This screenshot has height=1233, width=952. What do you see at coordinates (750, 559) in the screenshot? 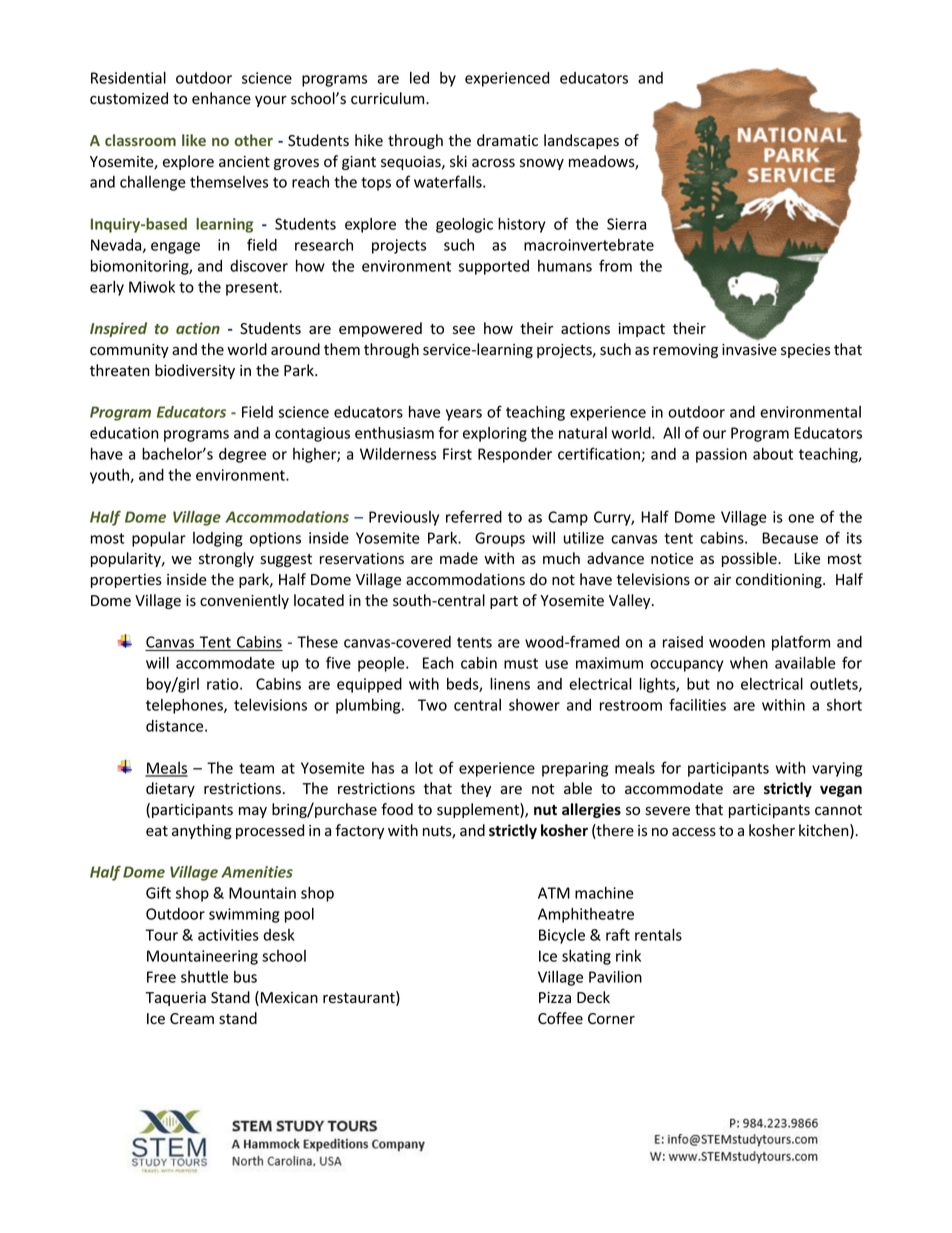
I see `possible` at bounding box center [750, 559].
